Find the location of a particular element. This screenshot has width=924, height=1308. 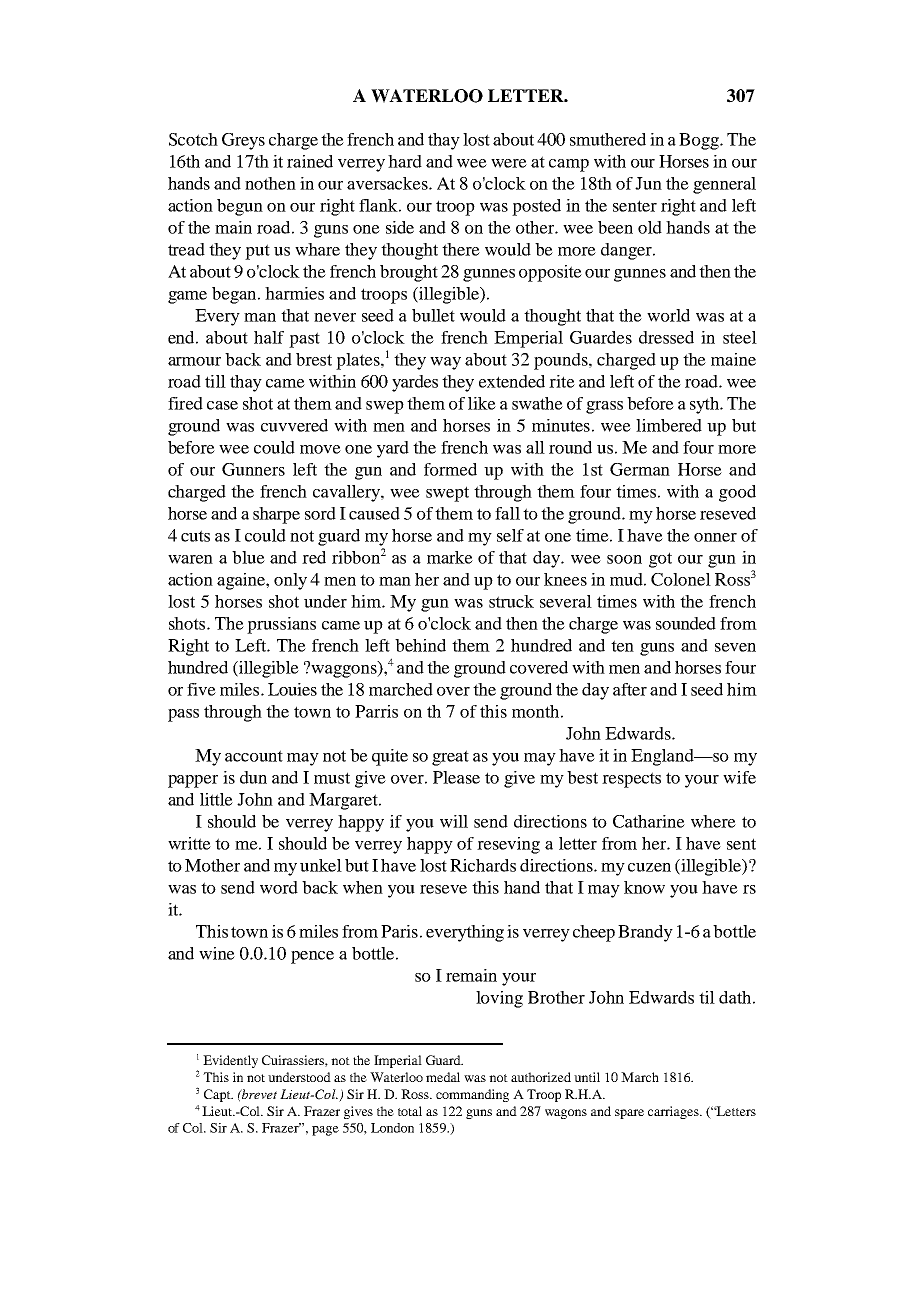

word is located at coordinates (279, 887).
